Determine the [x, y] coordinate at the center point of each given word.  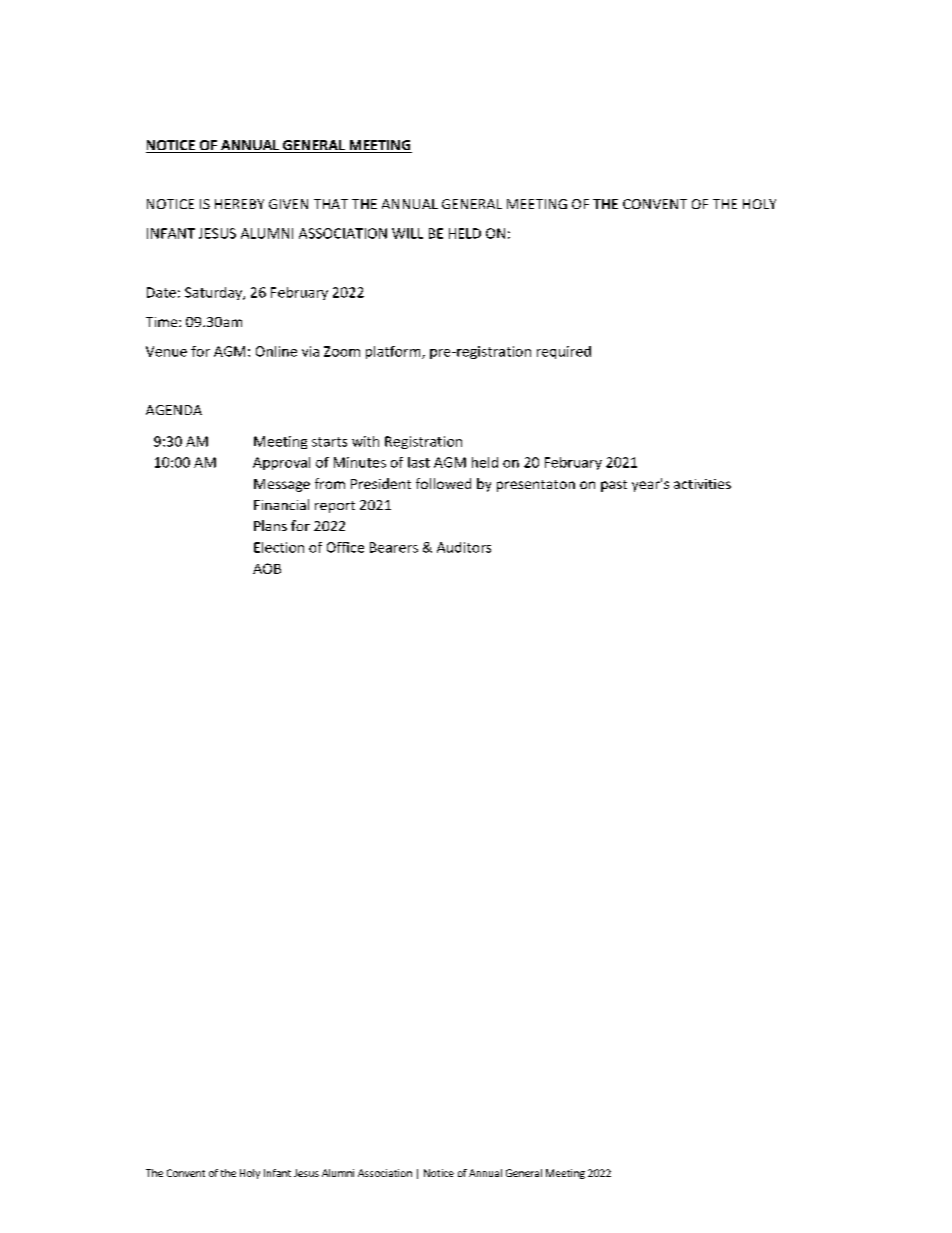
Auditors [464, 547]
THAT [331, 204]
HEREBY [239, 204]
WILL [407, 233]
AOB [267, 568]
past [614, 486]
